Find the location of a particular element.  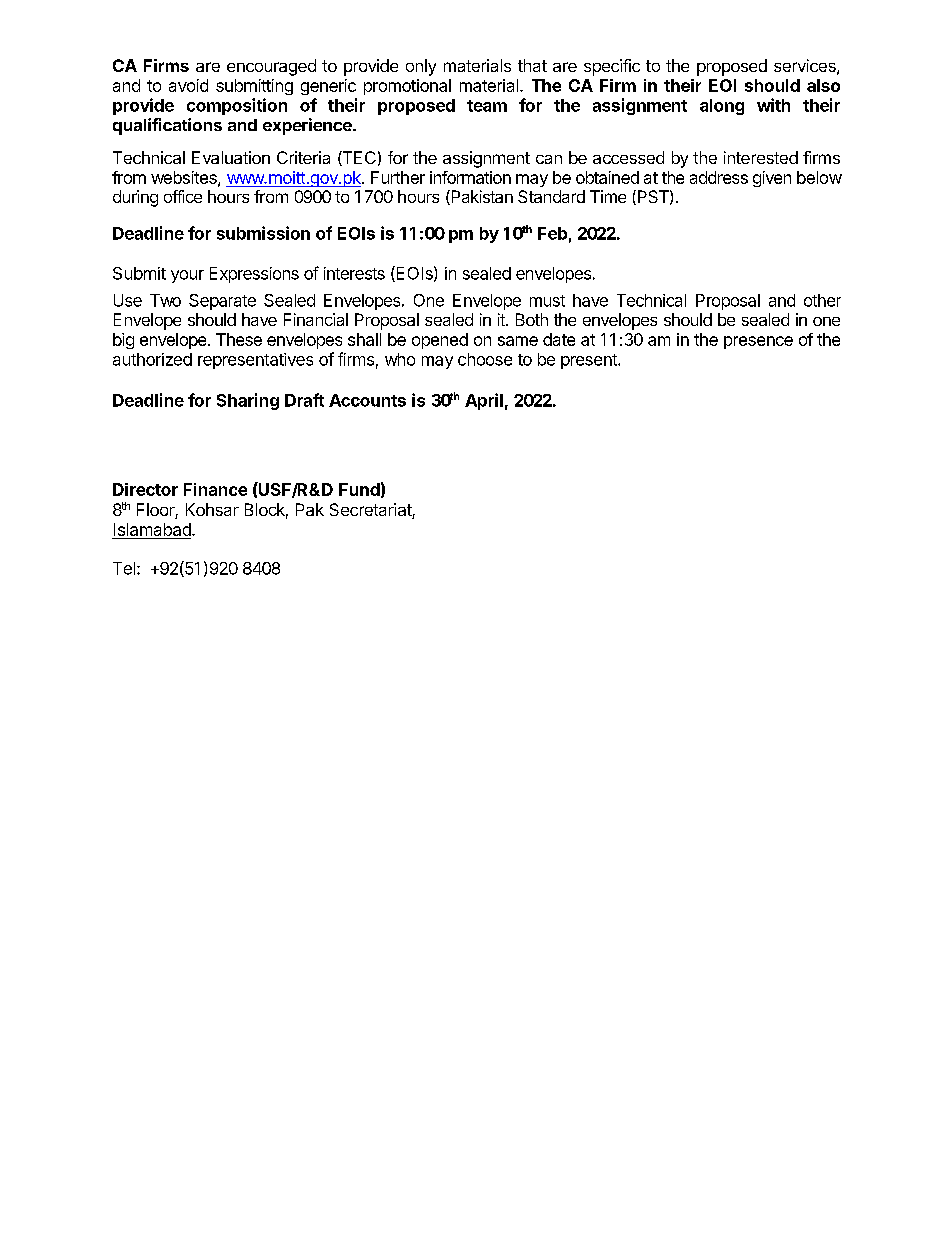

Separate is located at coordinates (222, 302).
